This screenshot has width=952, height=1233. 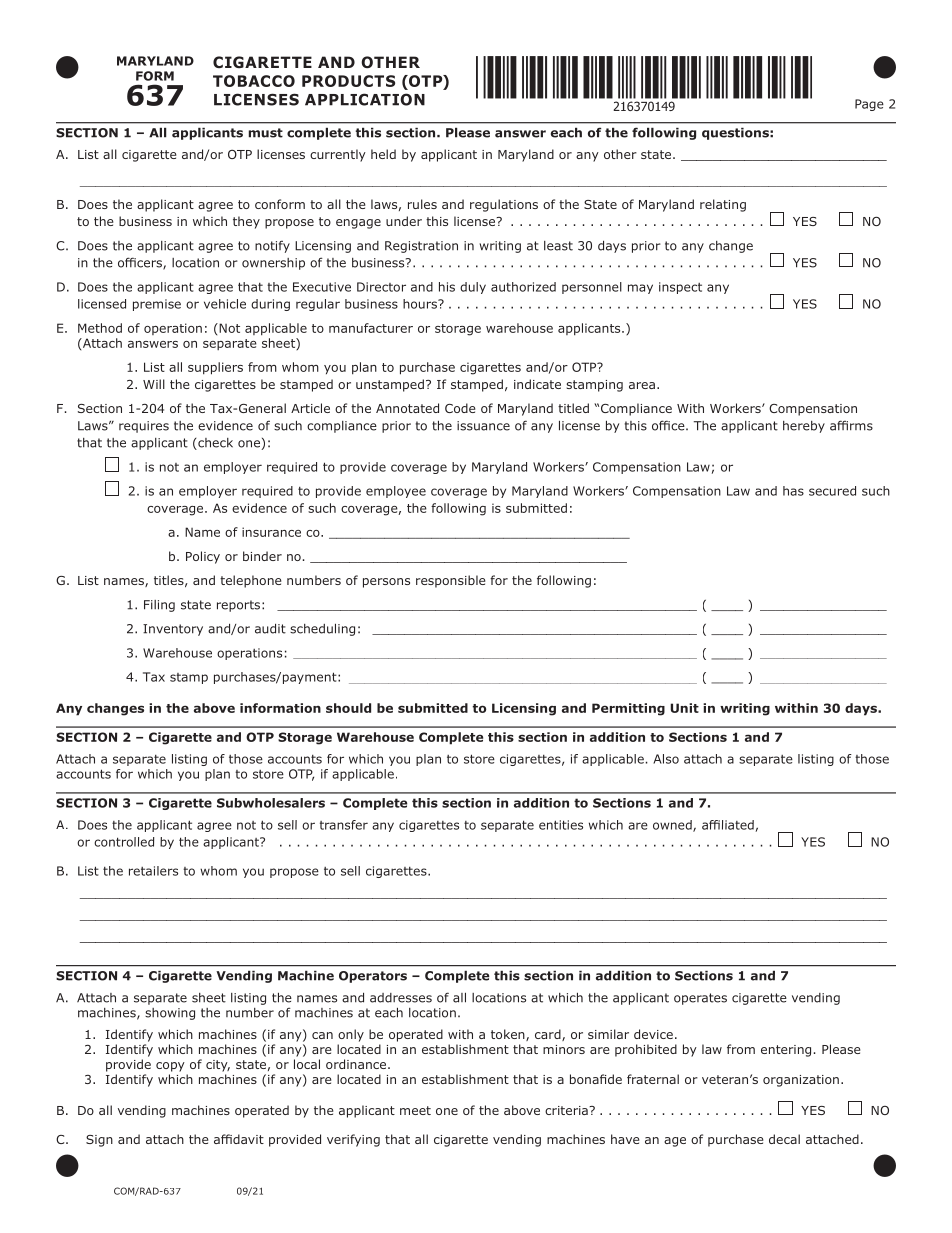 What do you see at coordinates (450, 581) in the screenshot?
I see `responsible` at bounding box center [450, 581].
